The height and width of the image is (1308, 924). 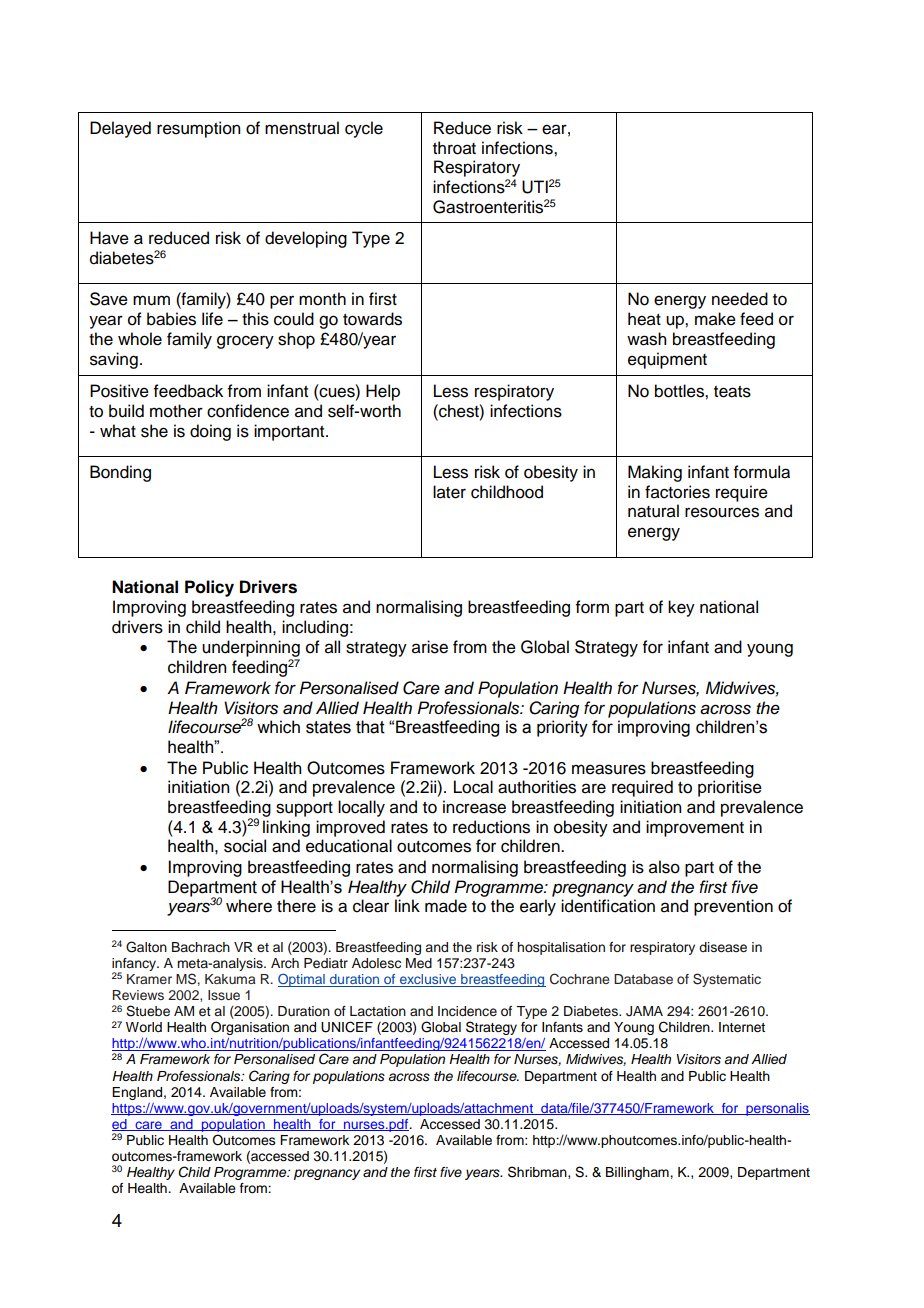 What do you see at coordinates (430, 647) in the image?
I see `arise` at bounding box center [430, 647].
